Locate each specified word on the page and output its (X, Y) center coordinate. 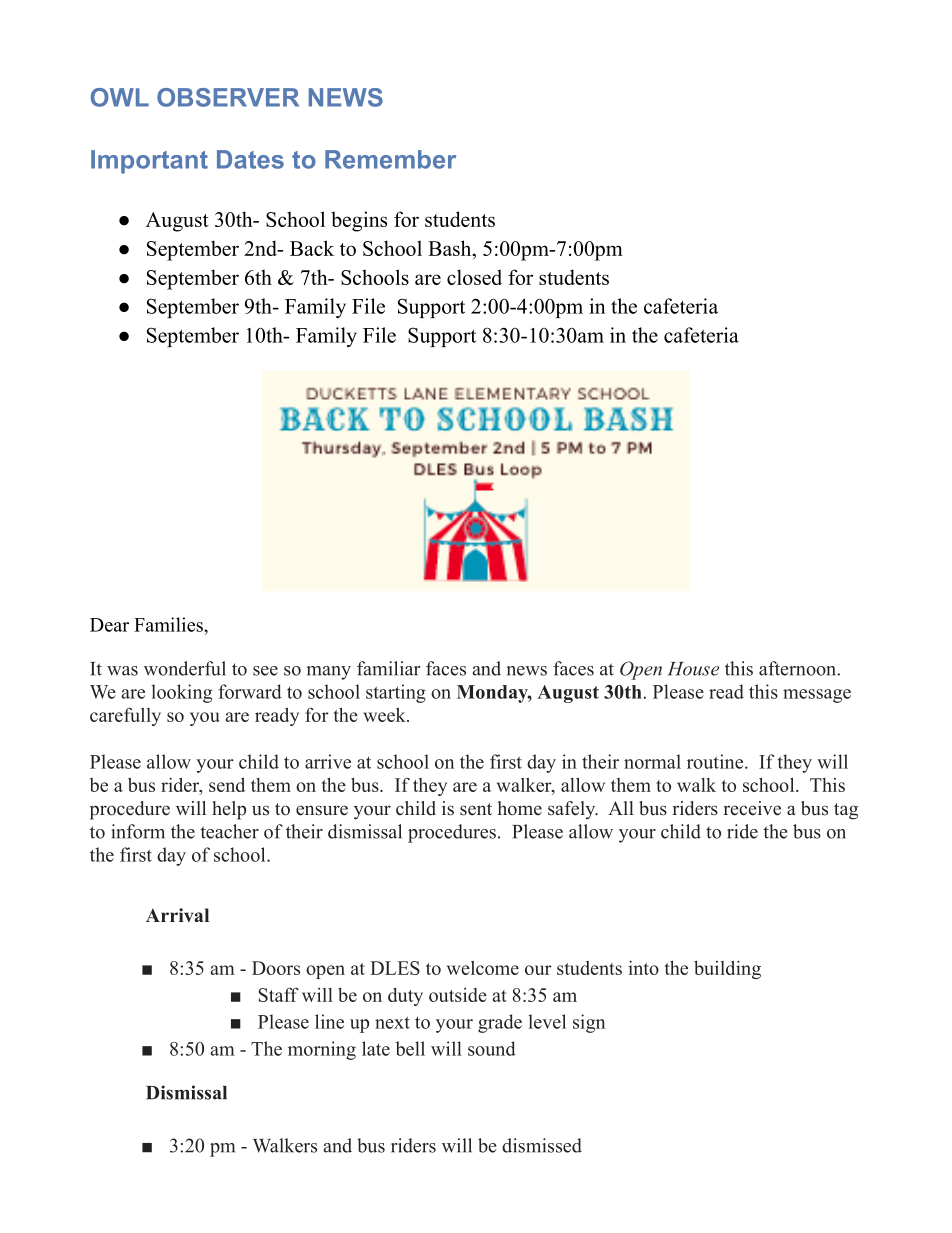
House (693, 669)
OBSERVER (228, 97)
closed (474, 277)
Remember (390, 159)
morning (322, 1050)
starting (396, 693)
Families (169, 624)
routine (716, 761)
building (727, 969)
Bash (451, 248)
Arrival (177, 915)
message (817, 696)
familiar (388, 668)
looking (181, 693)
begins (359, 221)
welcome (483, 968)
